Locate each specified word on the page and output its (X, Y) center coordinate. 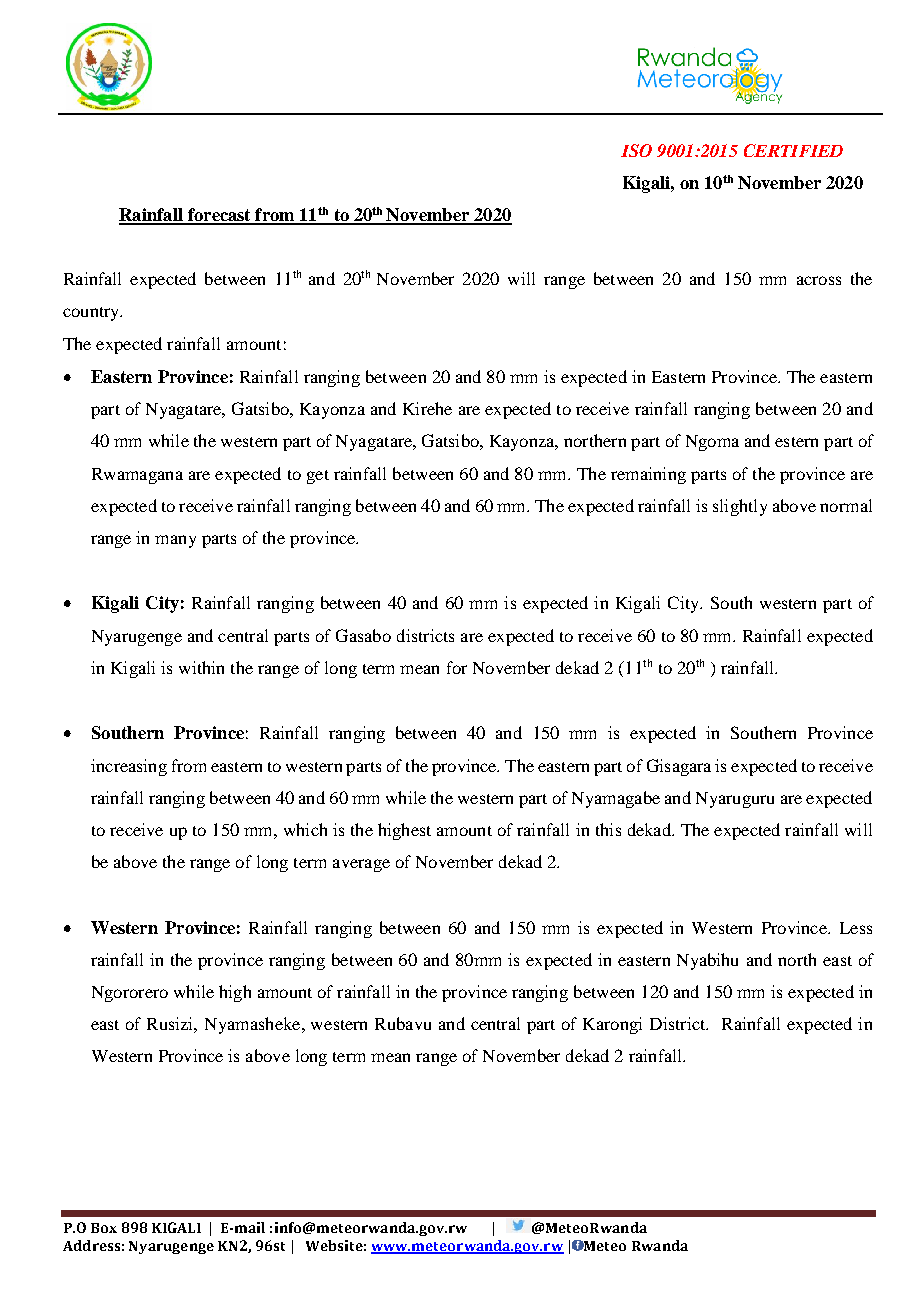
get (318, 477)
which (305, 829)
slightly (740, 507)
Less (856, 928)
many (175, 541)
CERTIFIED (793, 150)
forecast (219, 216)
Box (104, 1228)
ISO (636, 150)
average (361, 865)
